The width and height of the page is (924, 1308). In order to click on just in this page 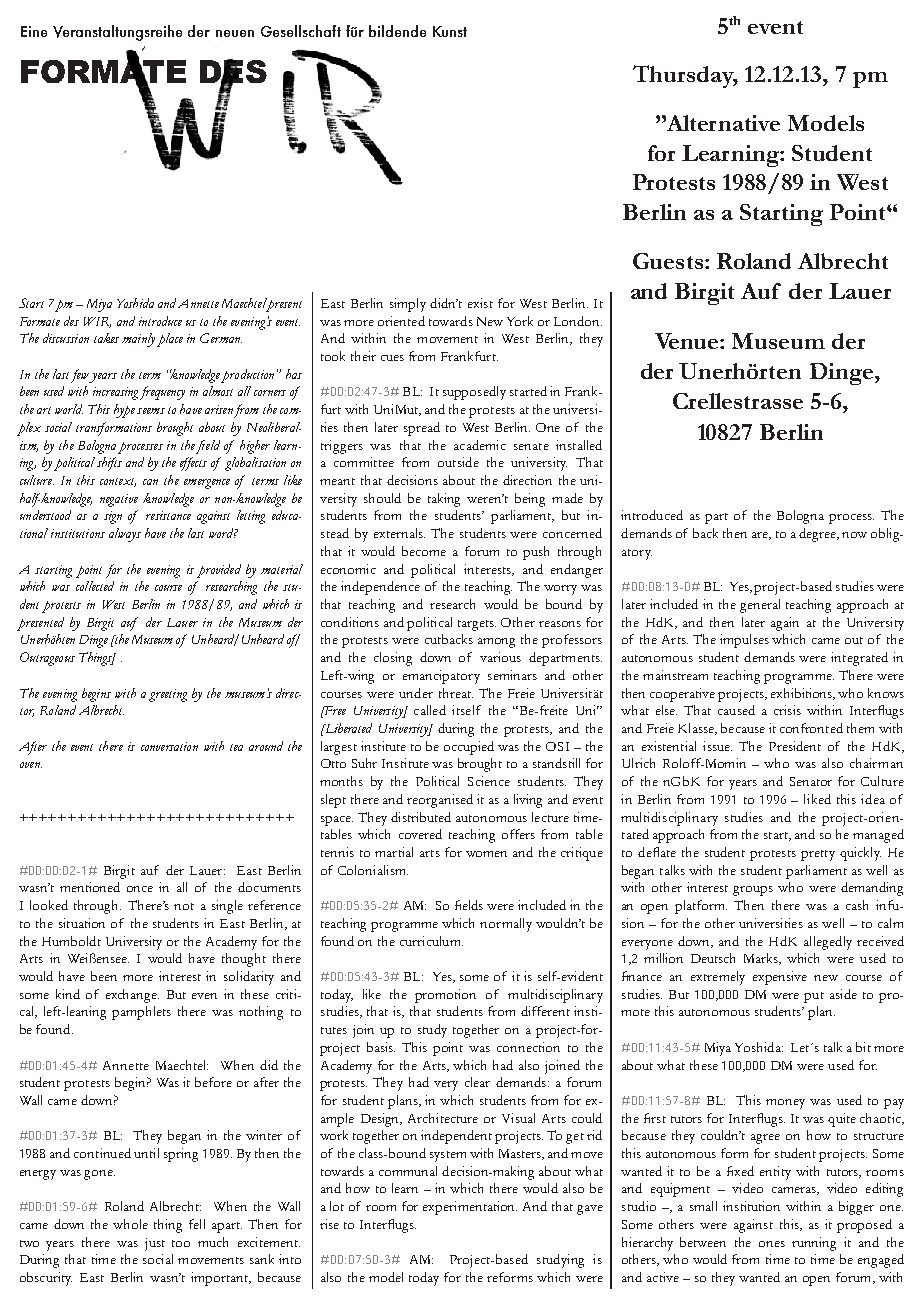, I will do `click(155, 1244)`.
